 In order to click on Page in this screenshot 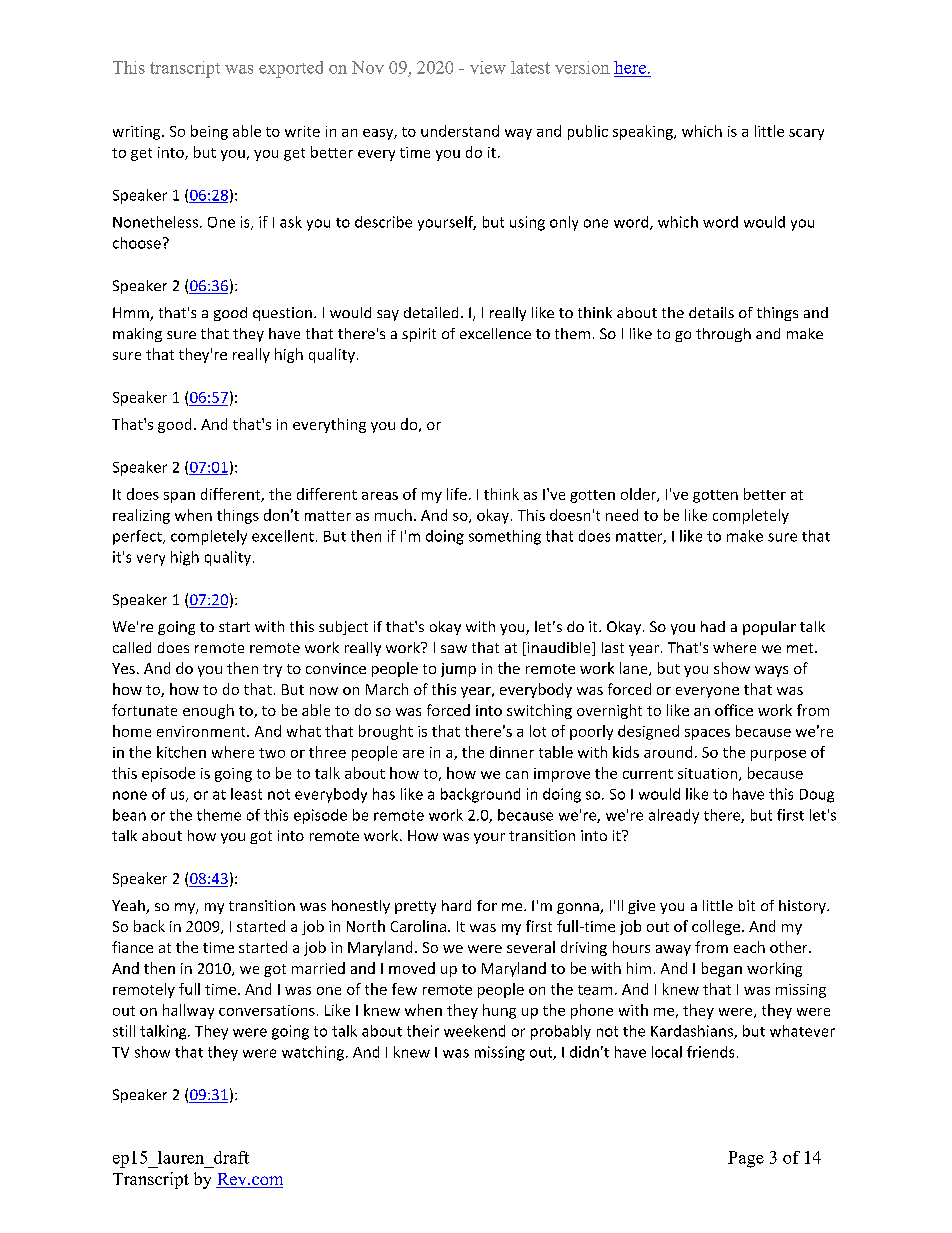, I will do `click(746, 1159)`.
